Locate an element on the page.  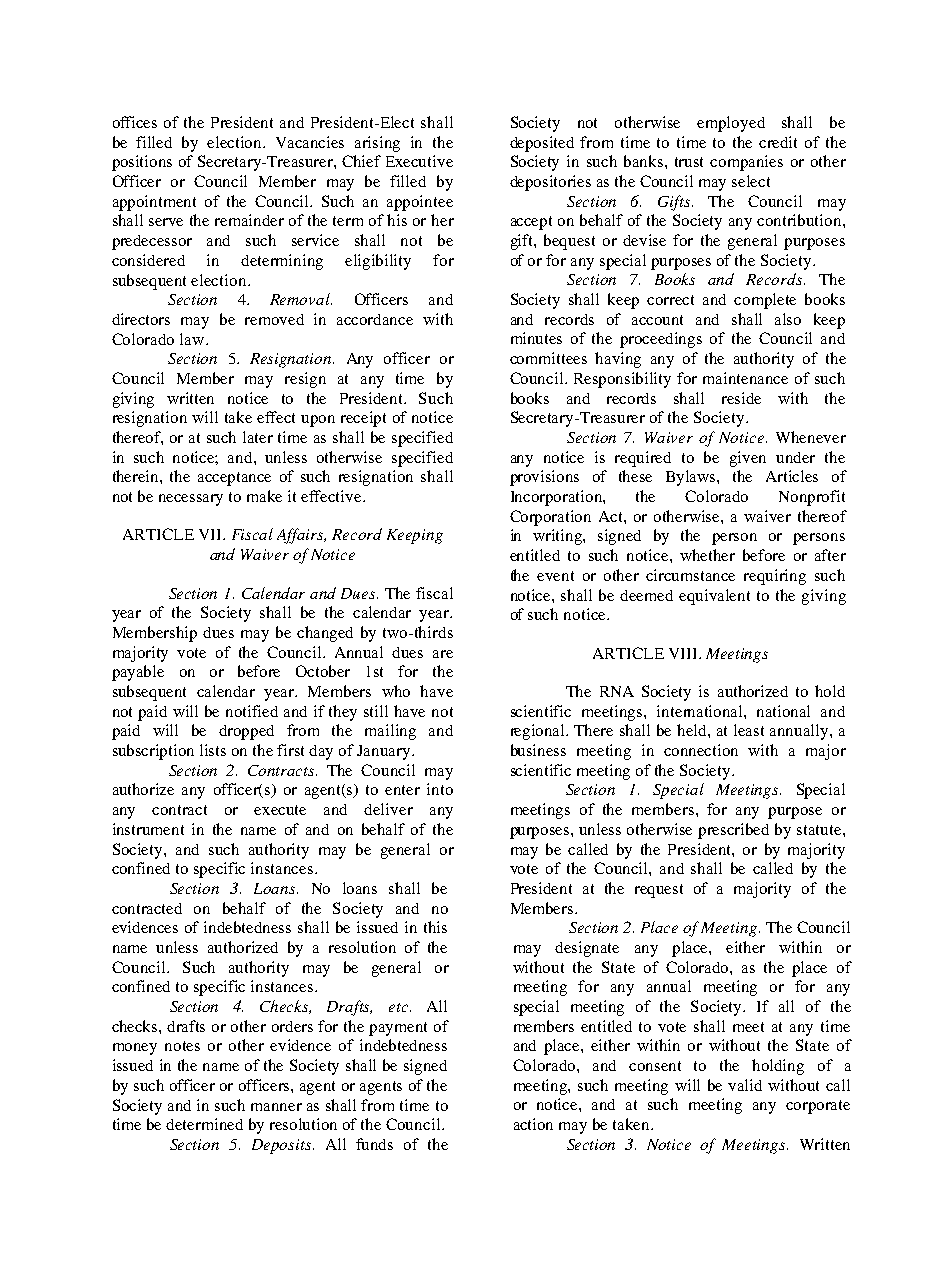
given is located at coordinates (748, 459).
